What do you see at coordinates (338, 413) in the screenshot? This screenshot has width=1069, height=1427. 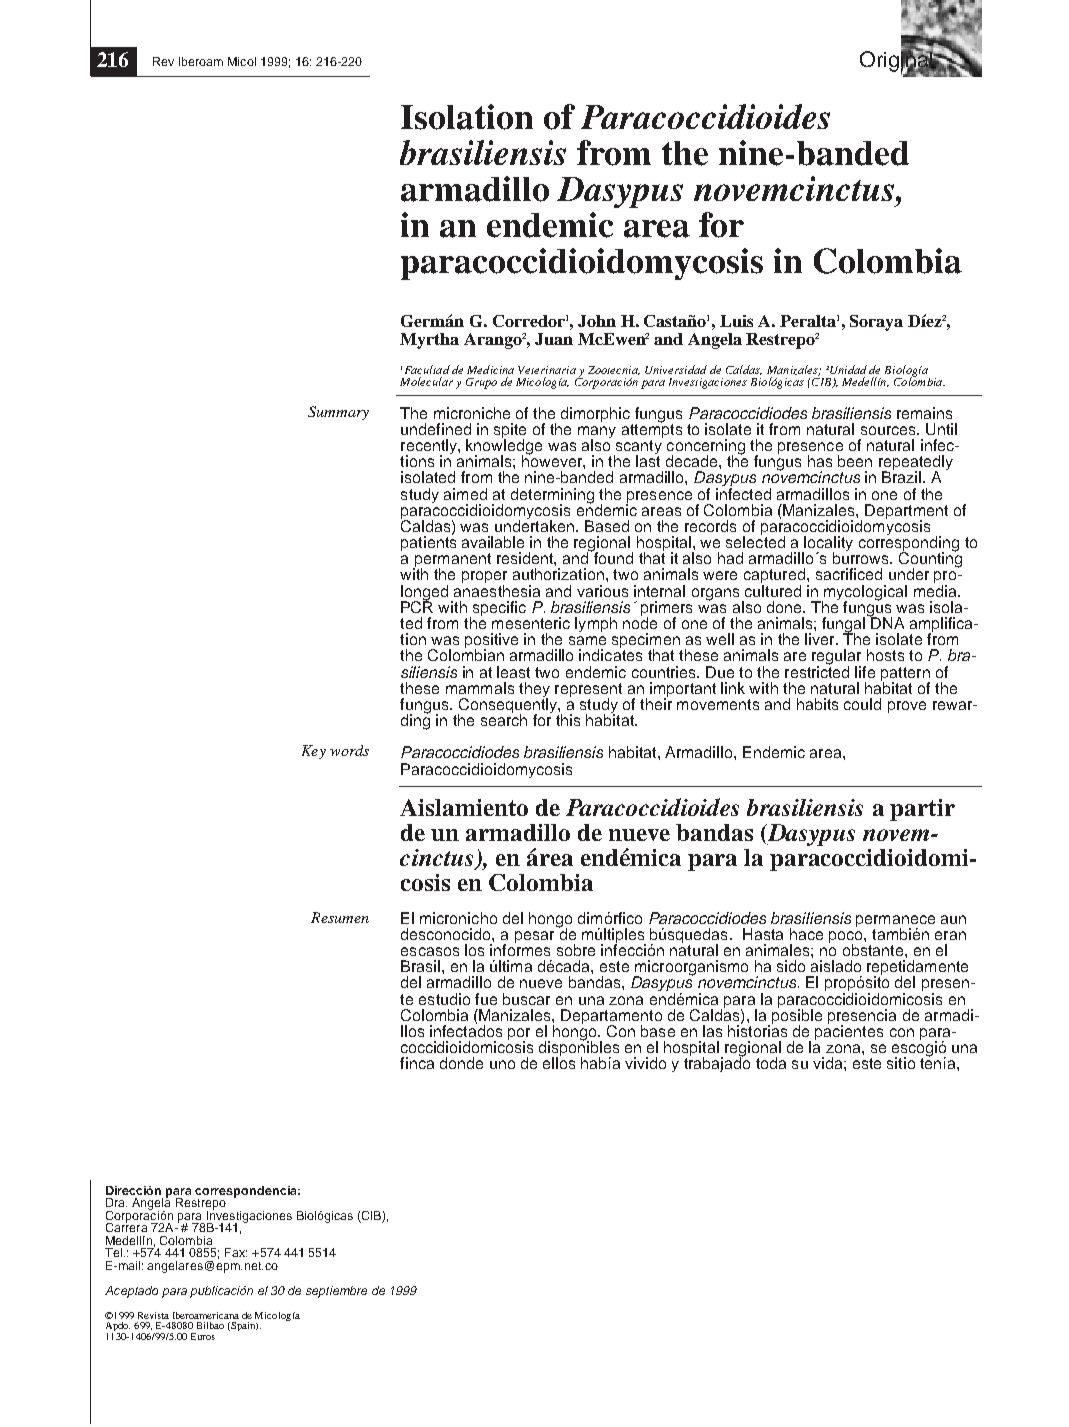 I see `Summary` at bounding box center [338, 413].
